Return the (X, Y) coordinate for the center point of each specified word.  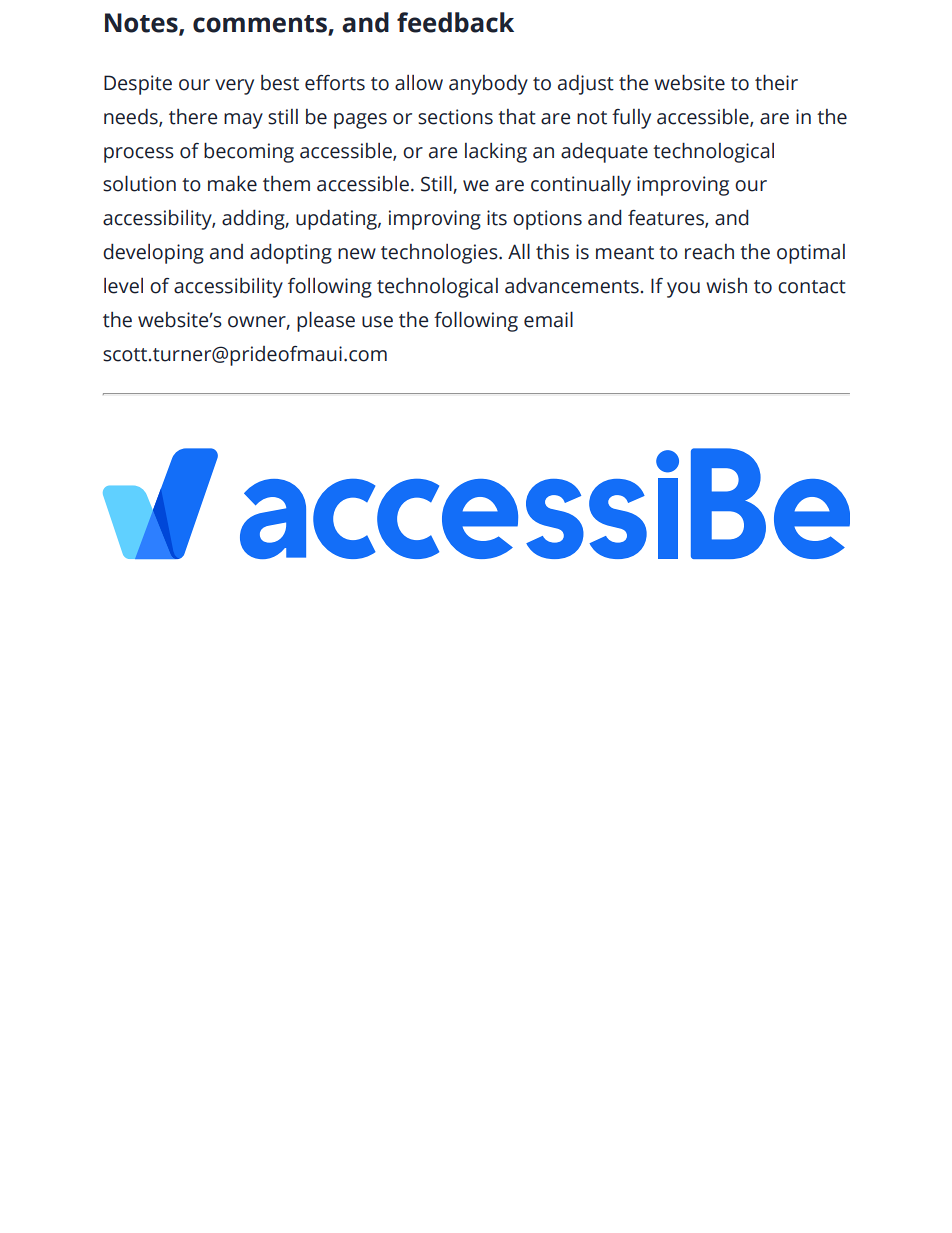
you (683, 290)
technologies (440, 254)
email (548, 319)
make (232, 183)
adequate (604, 153)
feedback (455, 22)
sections (455, 117)
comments (260, 24)
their (776, 82)
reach (709, 252)
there (193, 117)
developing (153, 254)
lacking (496, 153)
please (326, 321)
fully (631, 119)
